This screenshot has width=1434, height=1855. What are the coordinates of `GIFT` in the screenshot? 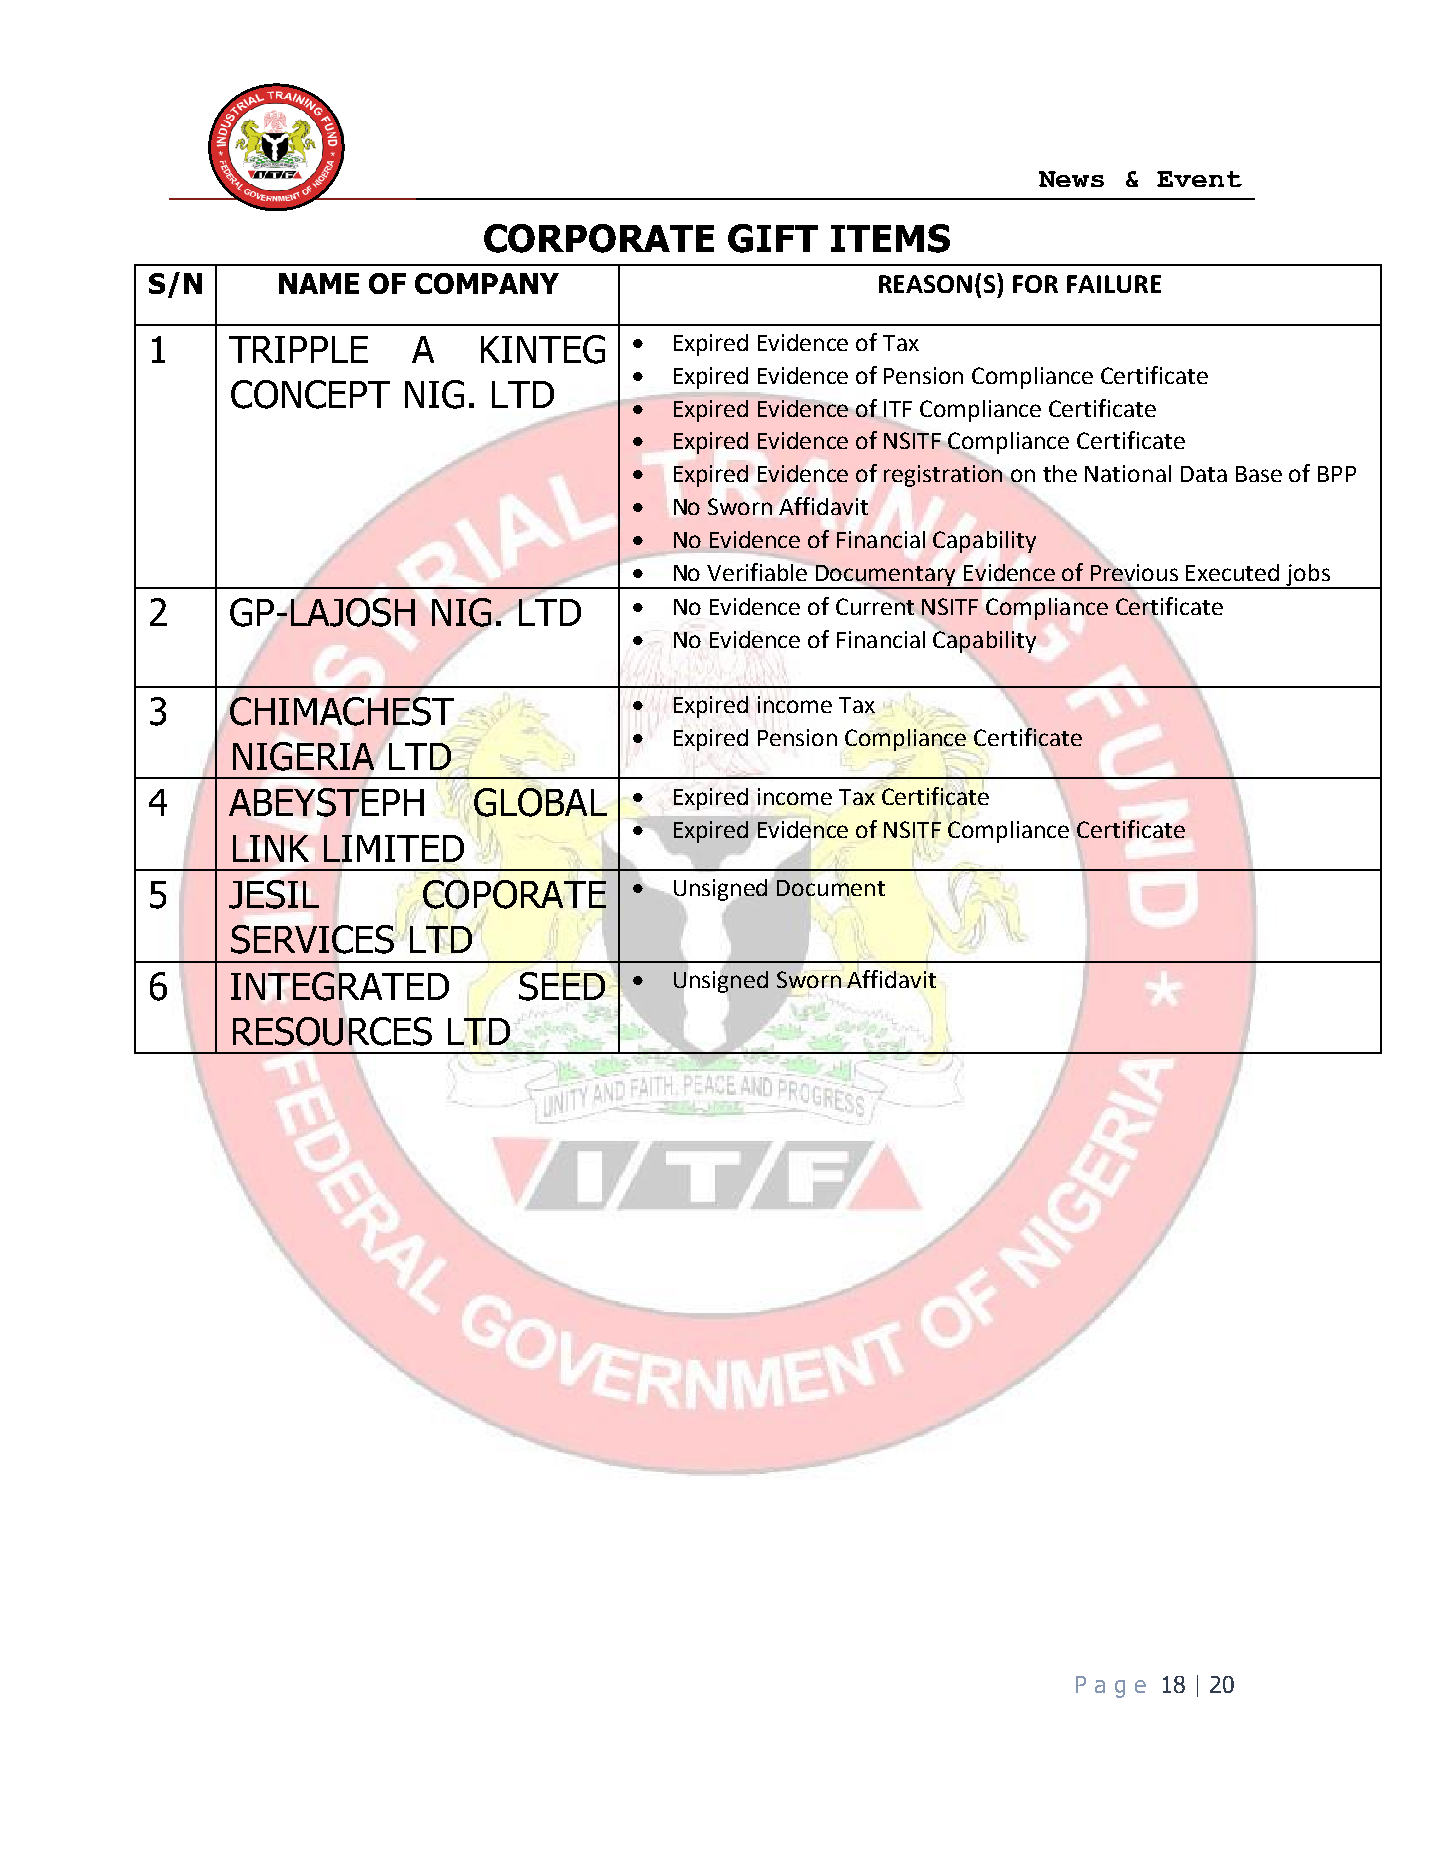 It's located at (773, 238).
